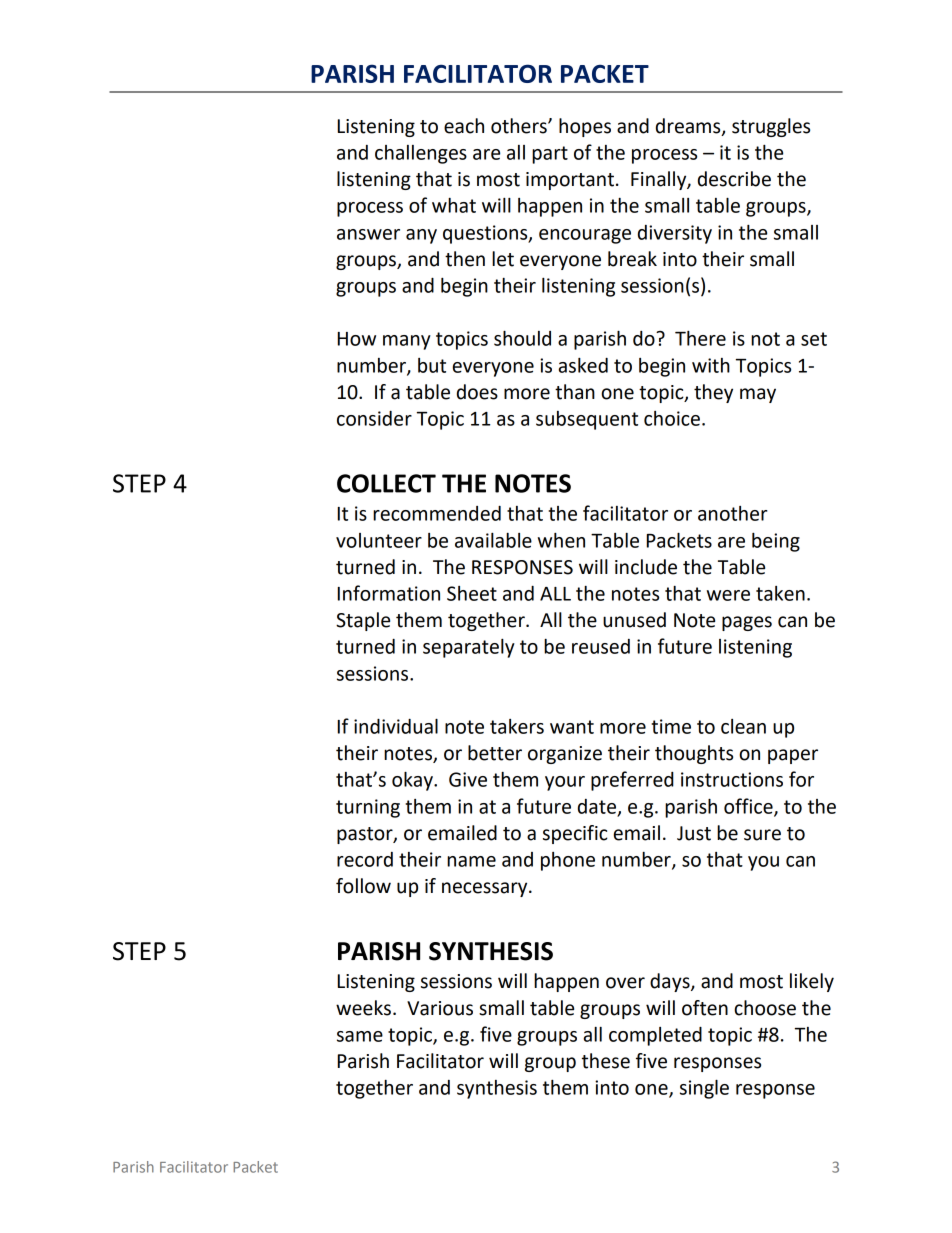 The image size is (952, 1233). I want to click on challenges, so click(421, 154).
